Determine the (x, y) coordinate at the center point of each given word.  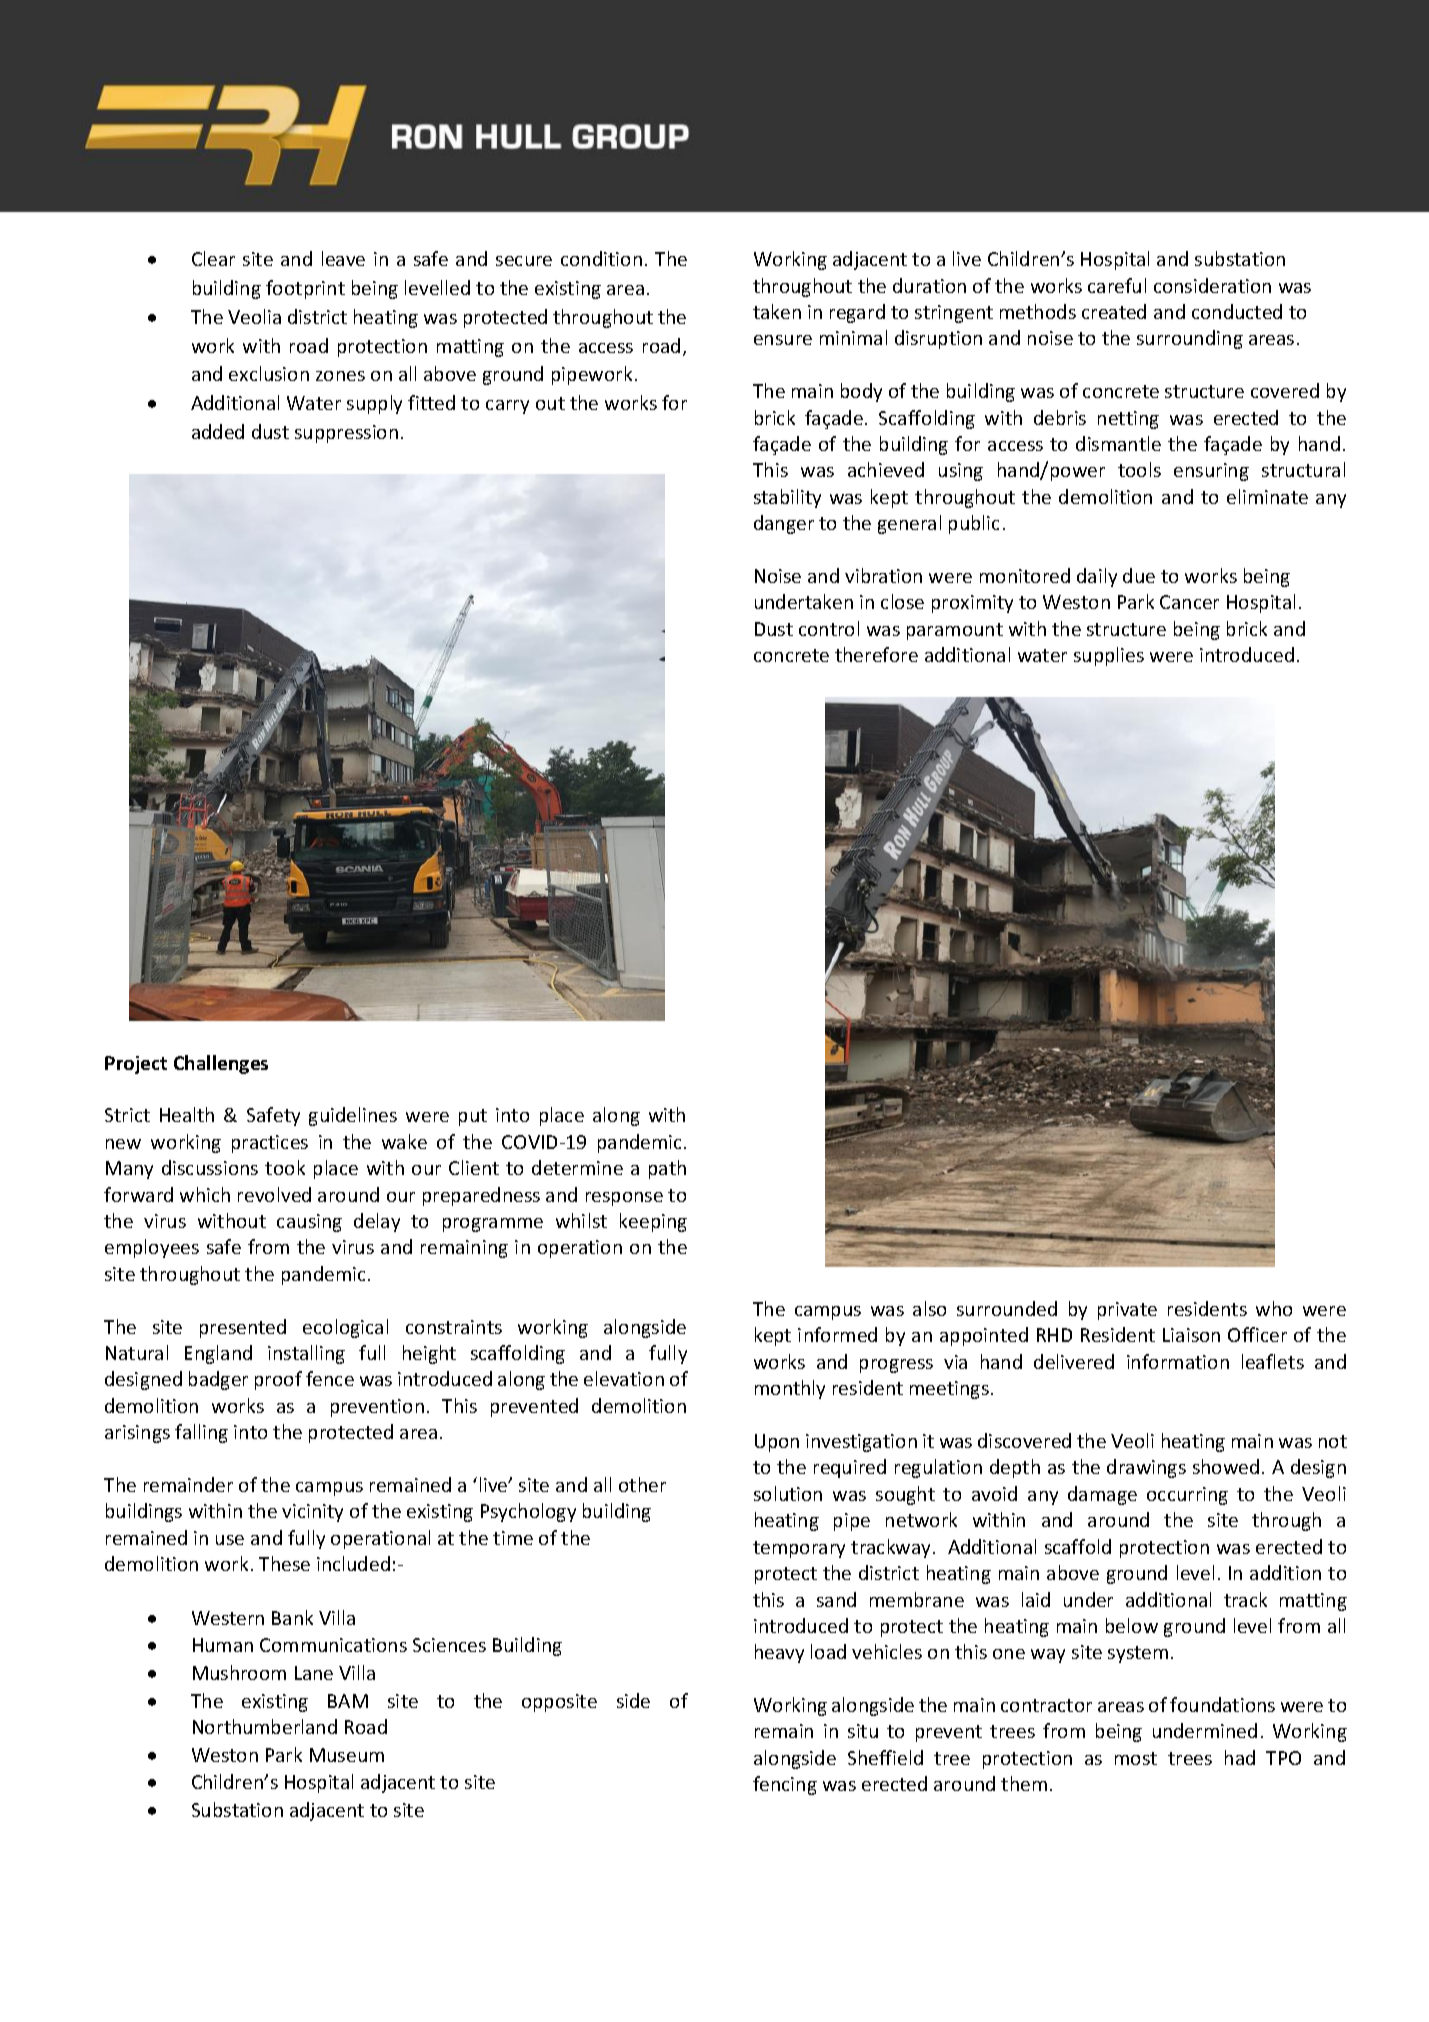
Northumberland (265, 1726)
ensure (783, 340)
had (1240, 1757)
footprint (305, 289)
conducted (1237, 311)
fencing (785, 1785)
